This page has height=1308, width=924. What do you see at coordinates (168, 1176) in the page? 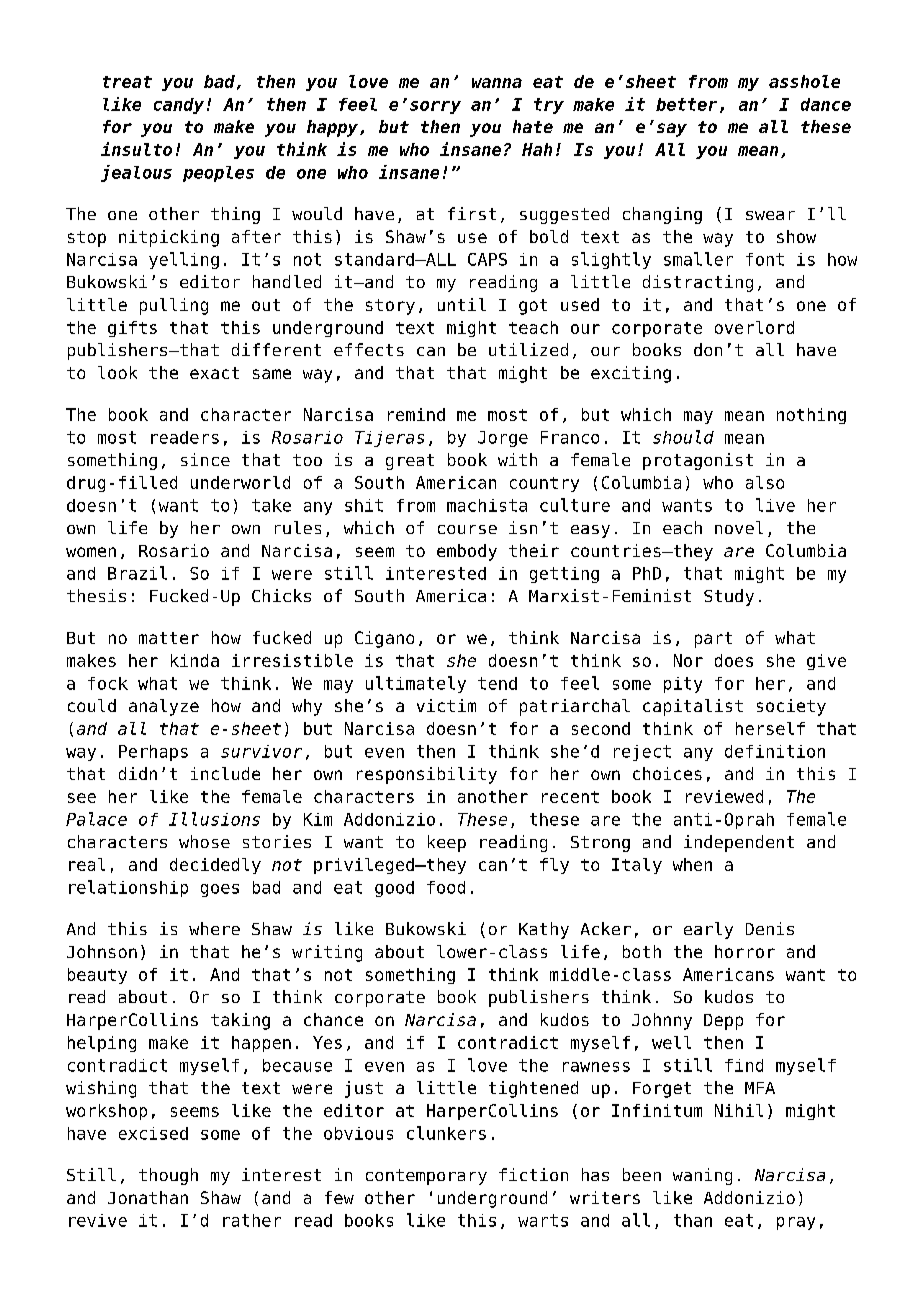
I see `though` at bounding box center [168, 1176].
